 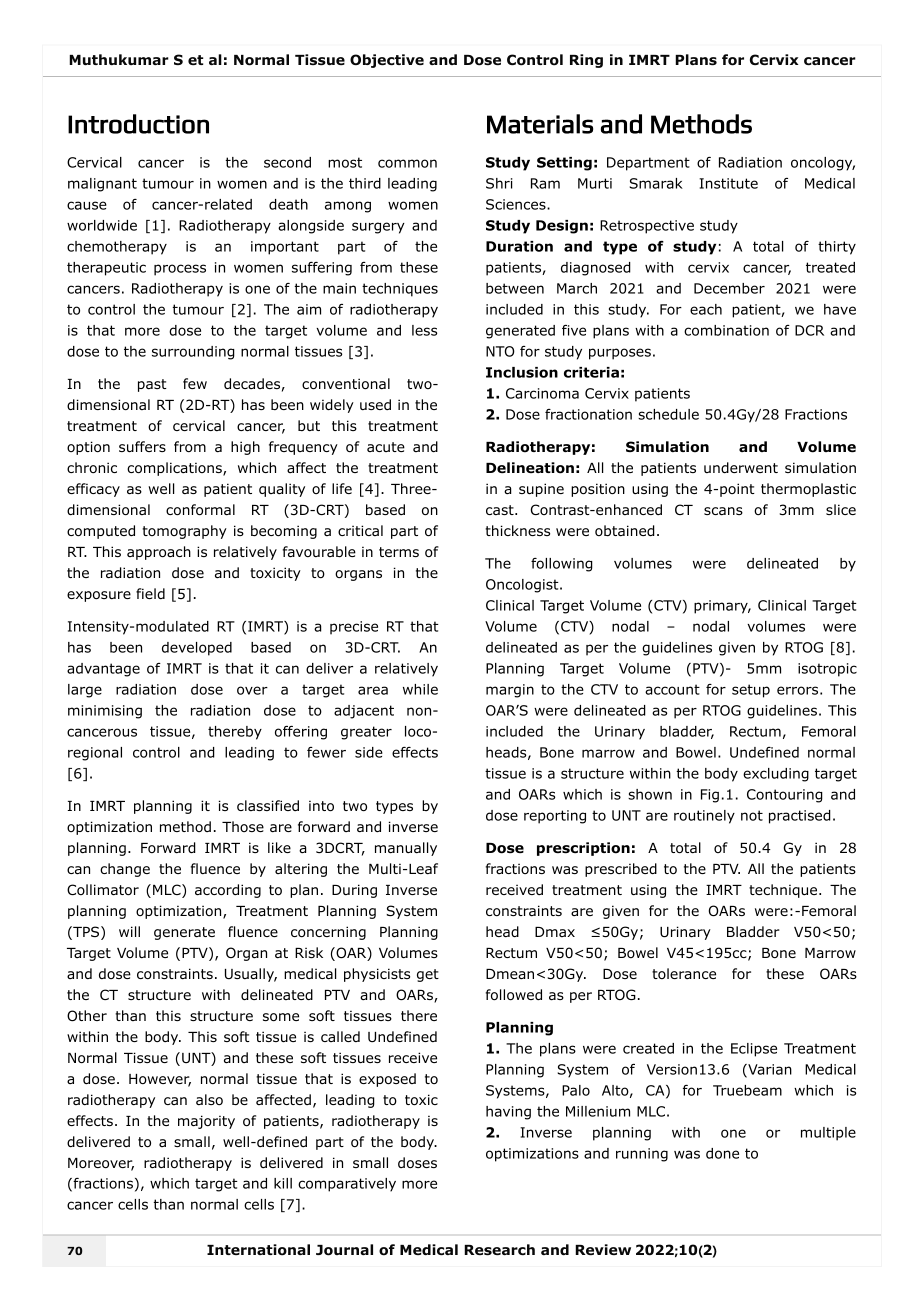 What do you see at coordinates (728, 183) in the document?
I see `Institute` at bounding box center [728, 183].
